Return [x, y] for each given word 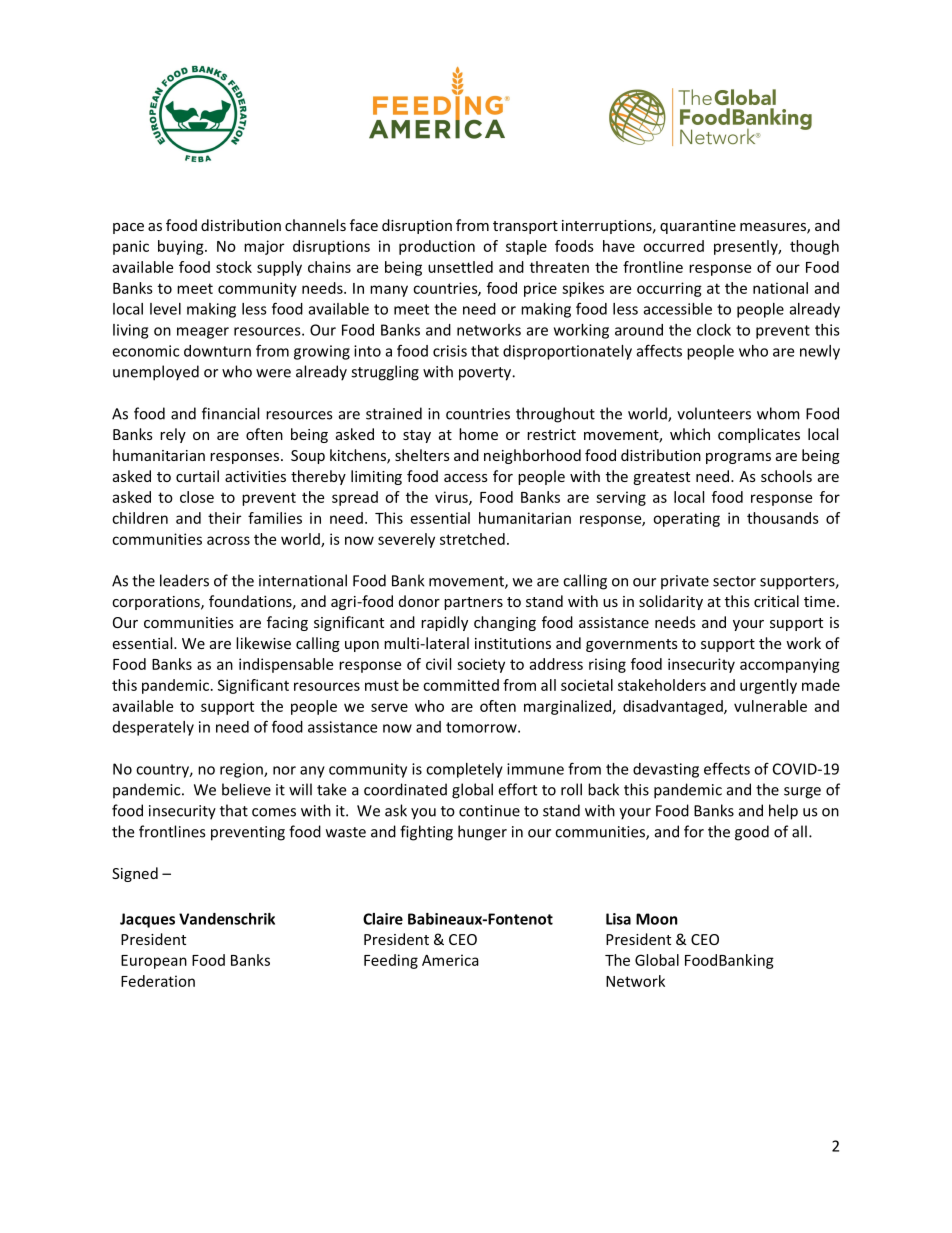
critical [776, 601]
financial [230, 413]
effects [727, 768]
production [437, 247]
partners [473, 603]
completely [464, 770]
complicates [759, 435]
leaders [184, 580]
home [478, 434]
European [154, 962]
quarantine [698, 227]
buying [182, 247]
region [242, 770]
